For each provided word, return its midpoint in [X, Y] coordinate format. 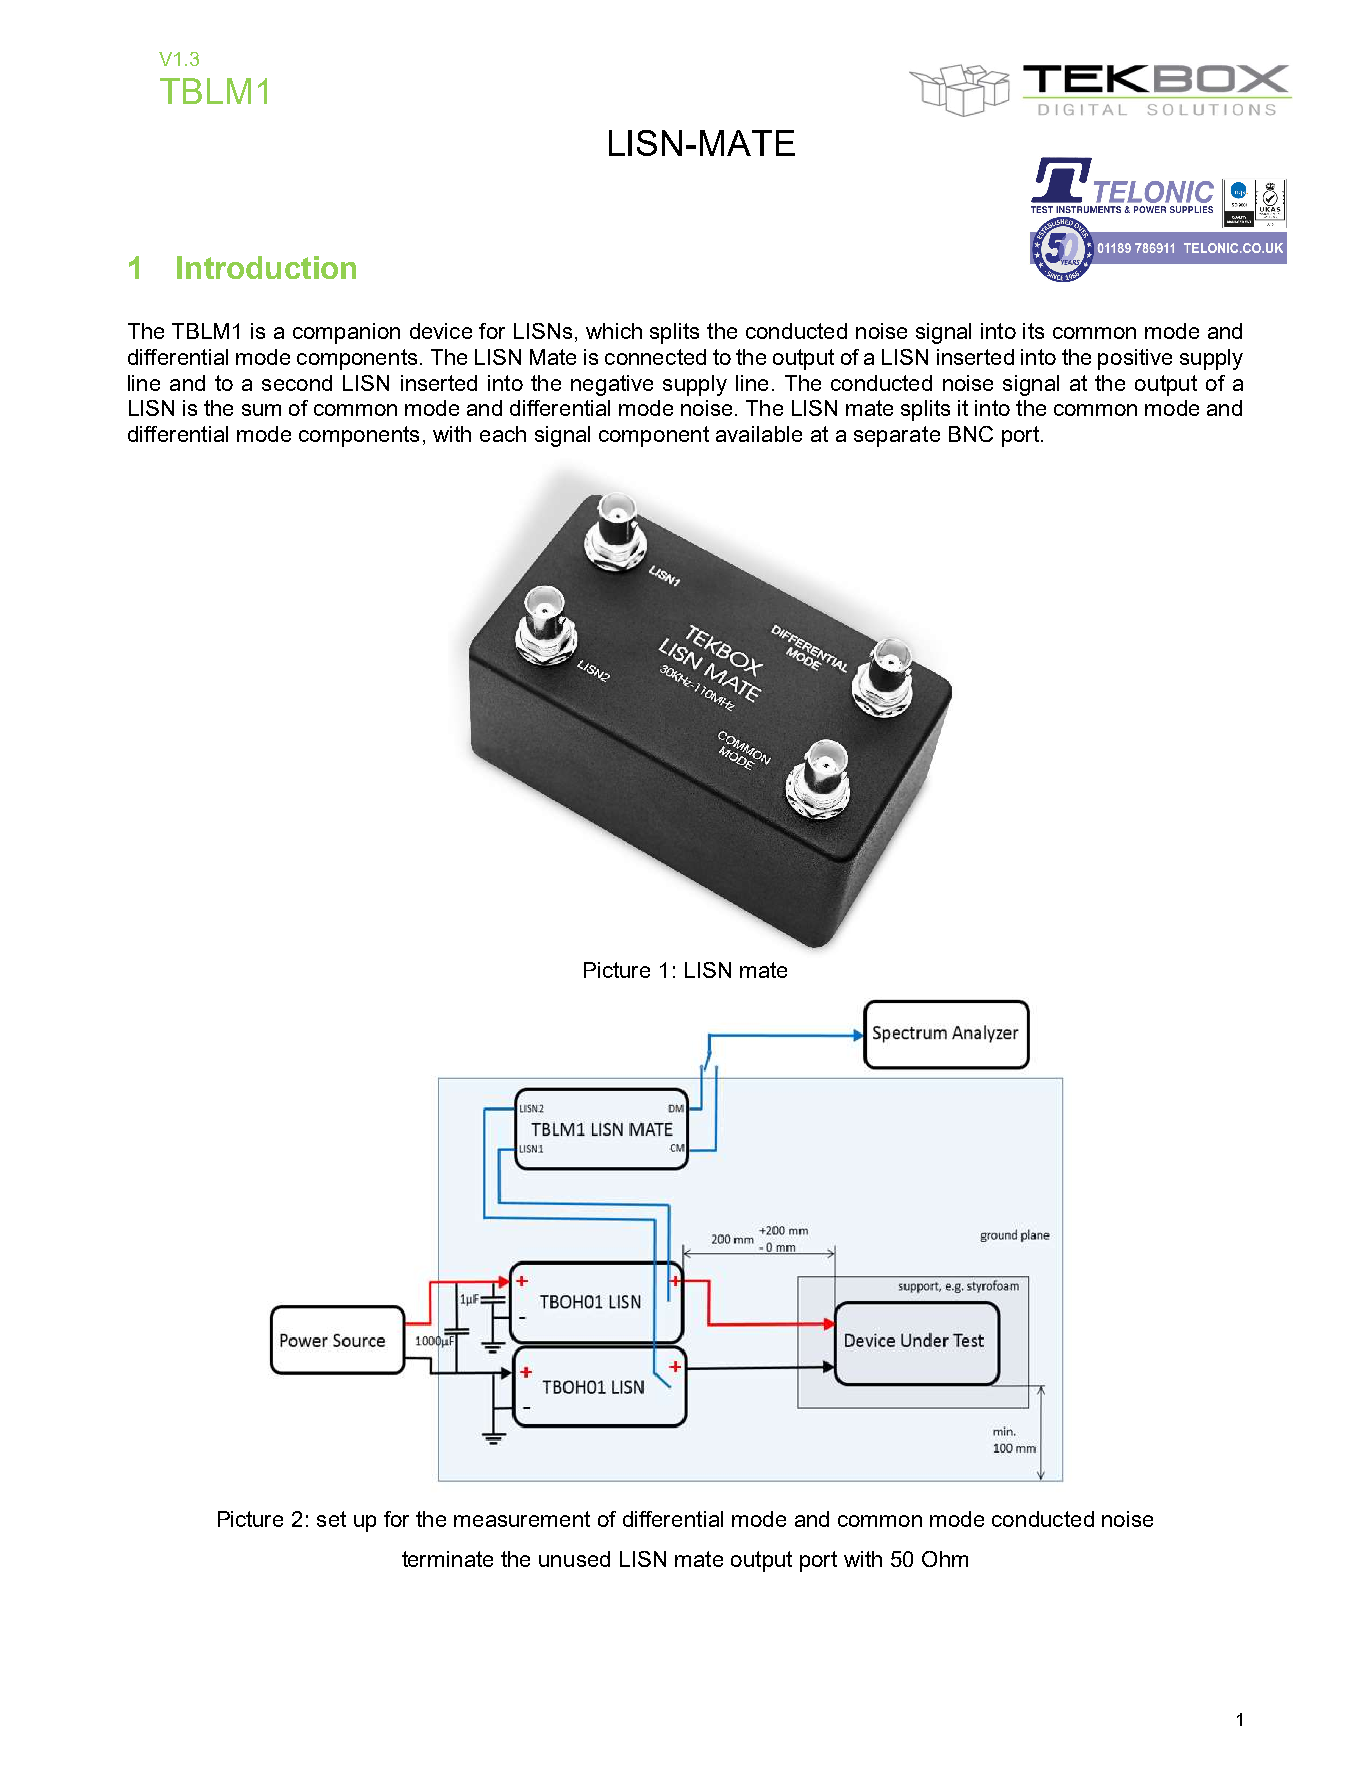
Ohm [945, 1559]
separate [897, 436]
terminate [447, 1559]
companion [346, 333]
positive [1135, 359]
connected [655, 357]
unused [574, 1559]
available [759, 434]
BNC [971, 434]
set [331, 1519]
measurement [522, 1519]
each [503, 434]
